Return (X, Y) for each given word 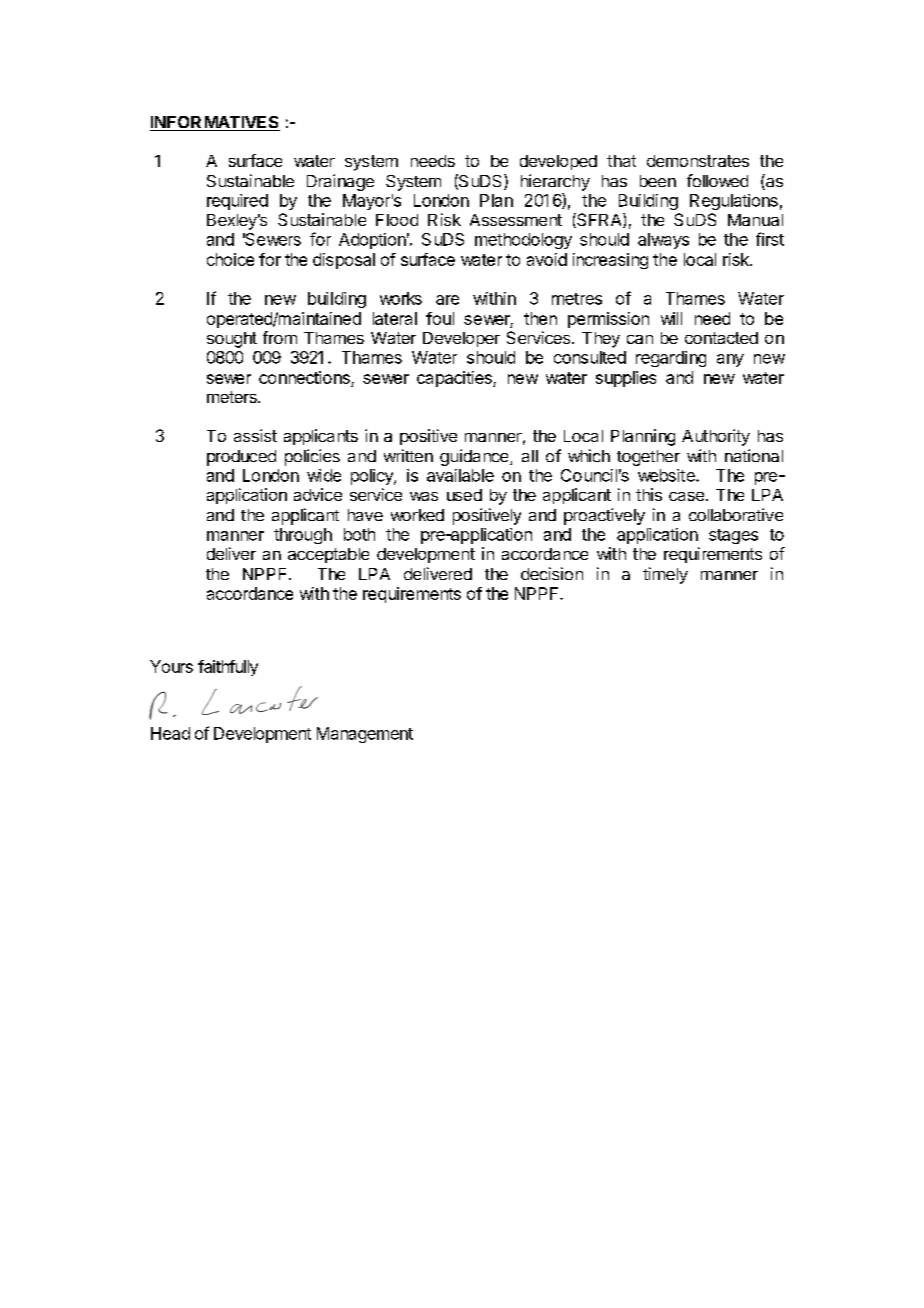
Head (170, 733)
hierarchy (555, 182)
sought (232, 340)
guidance (475, 457)
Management (365, 735)
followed (717, 180)
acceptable (328, 555)
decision (552, 573)
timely (665, 575)
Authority (716, 437)
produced (241, 458)
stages (733, 536)
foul (440, 318)
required (237, 202)
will (671, 318)
